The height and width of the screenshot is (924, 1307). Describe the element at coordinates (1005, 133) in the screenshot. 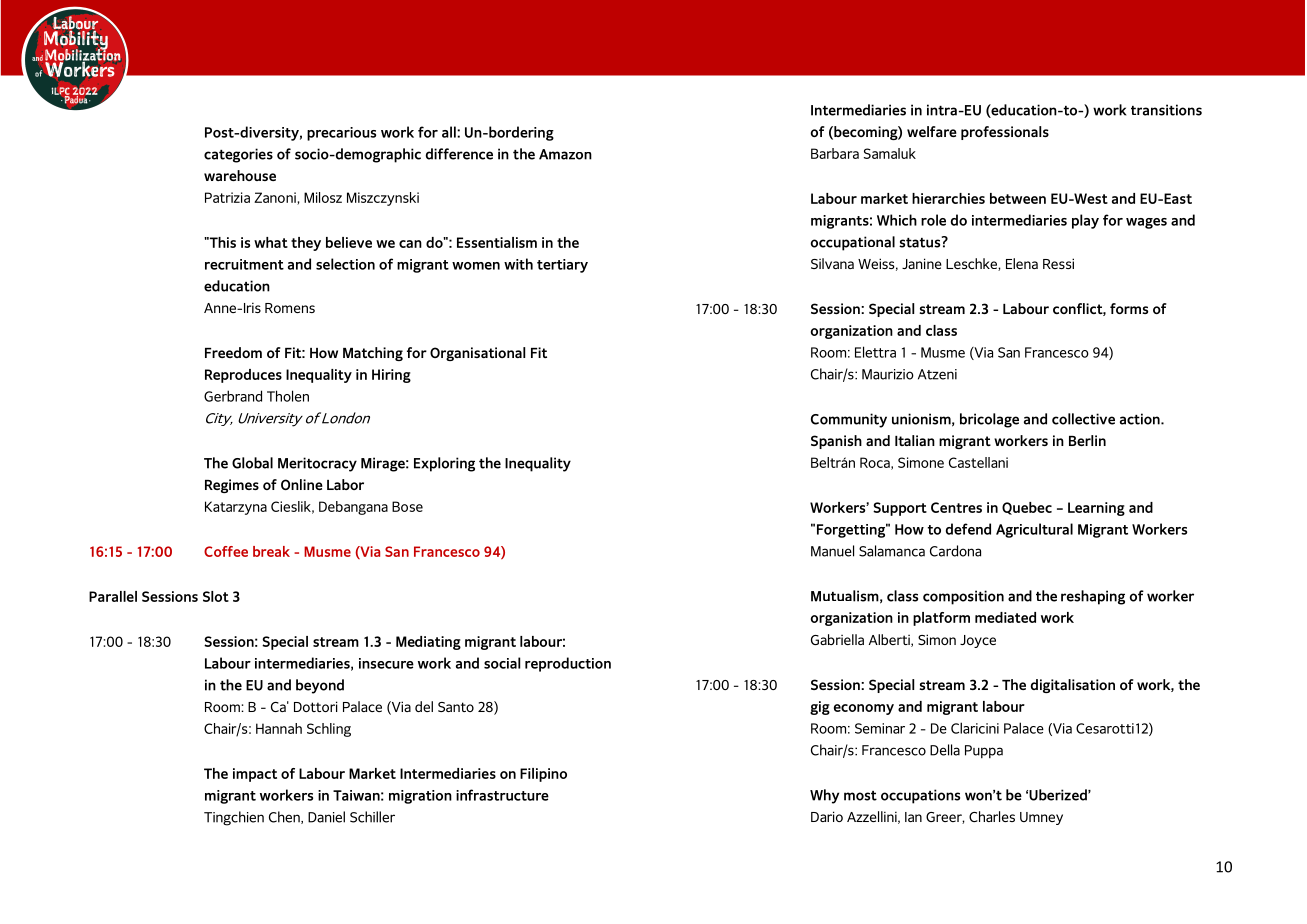

I see `professionals` at that location.
